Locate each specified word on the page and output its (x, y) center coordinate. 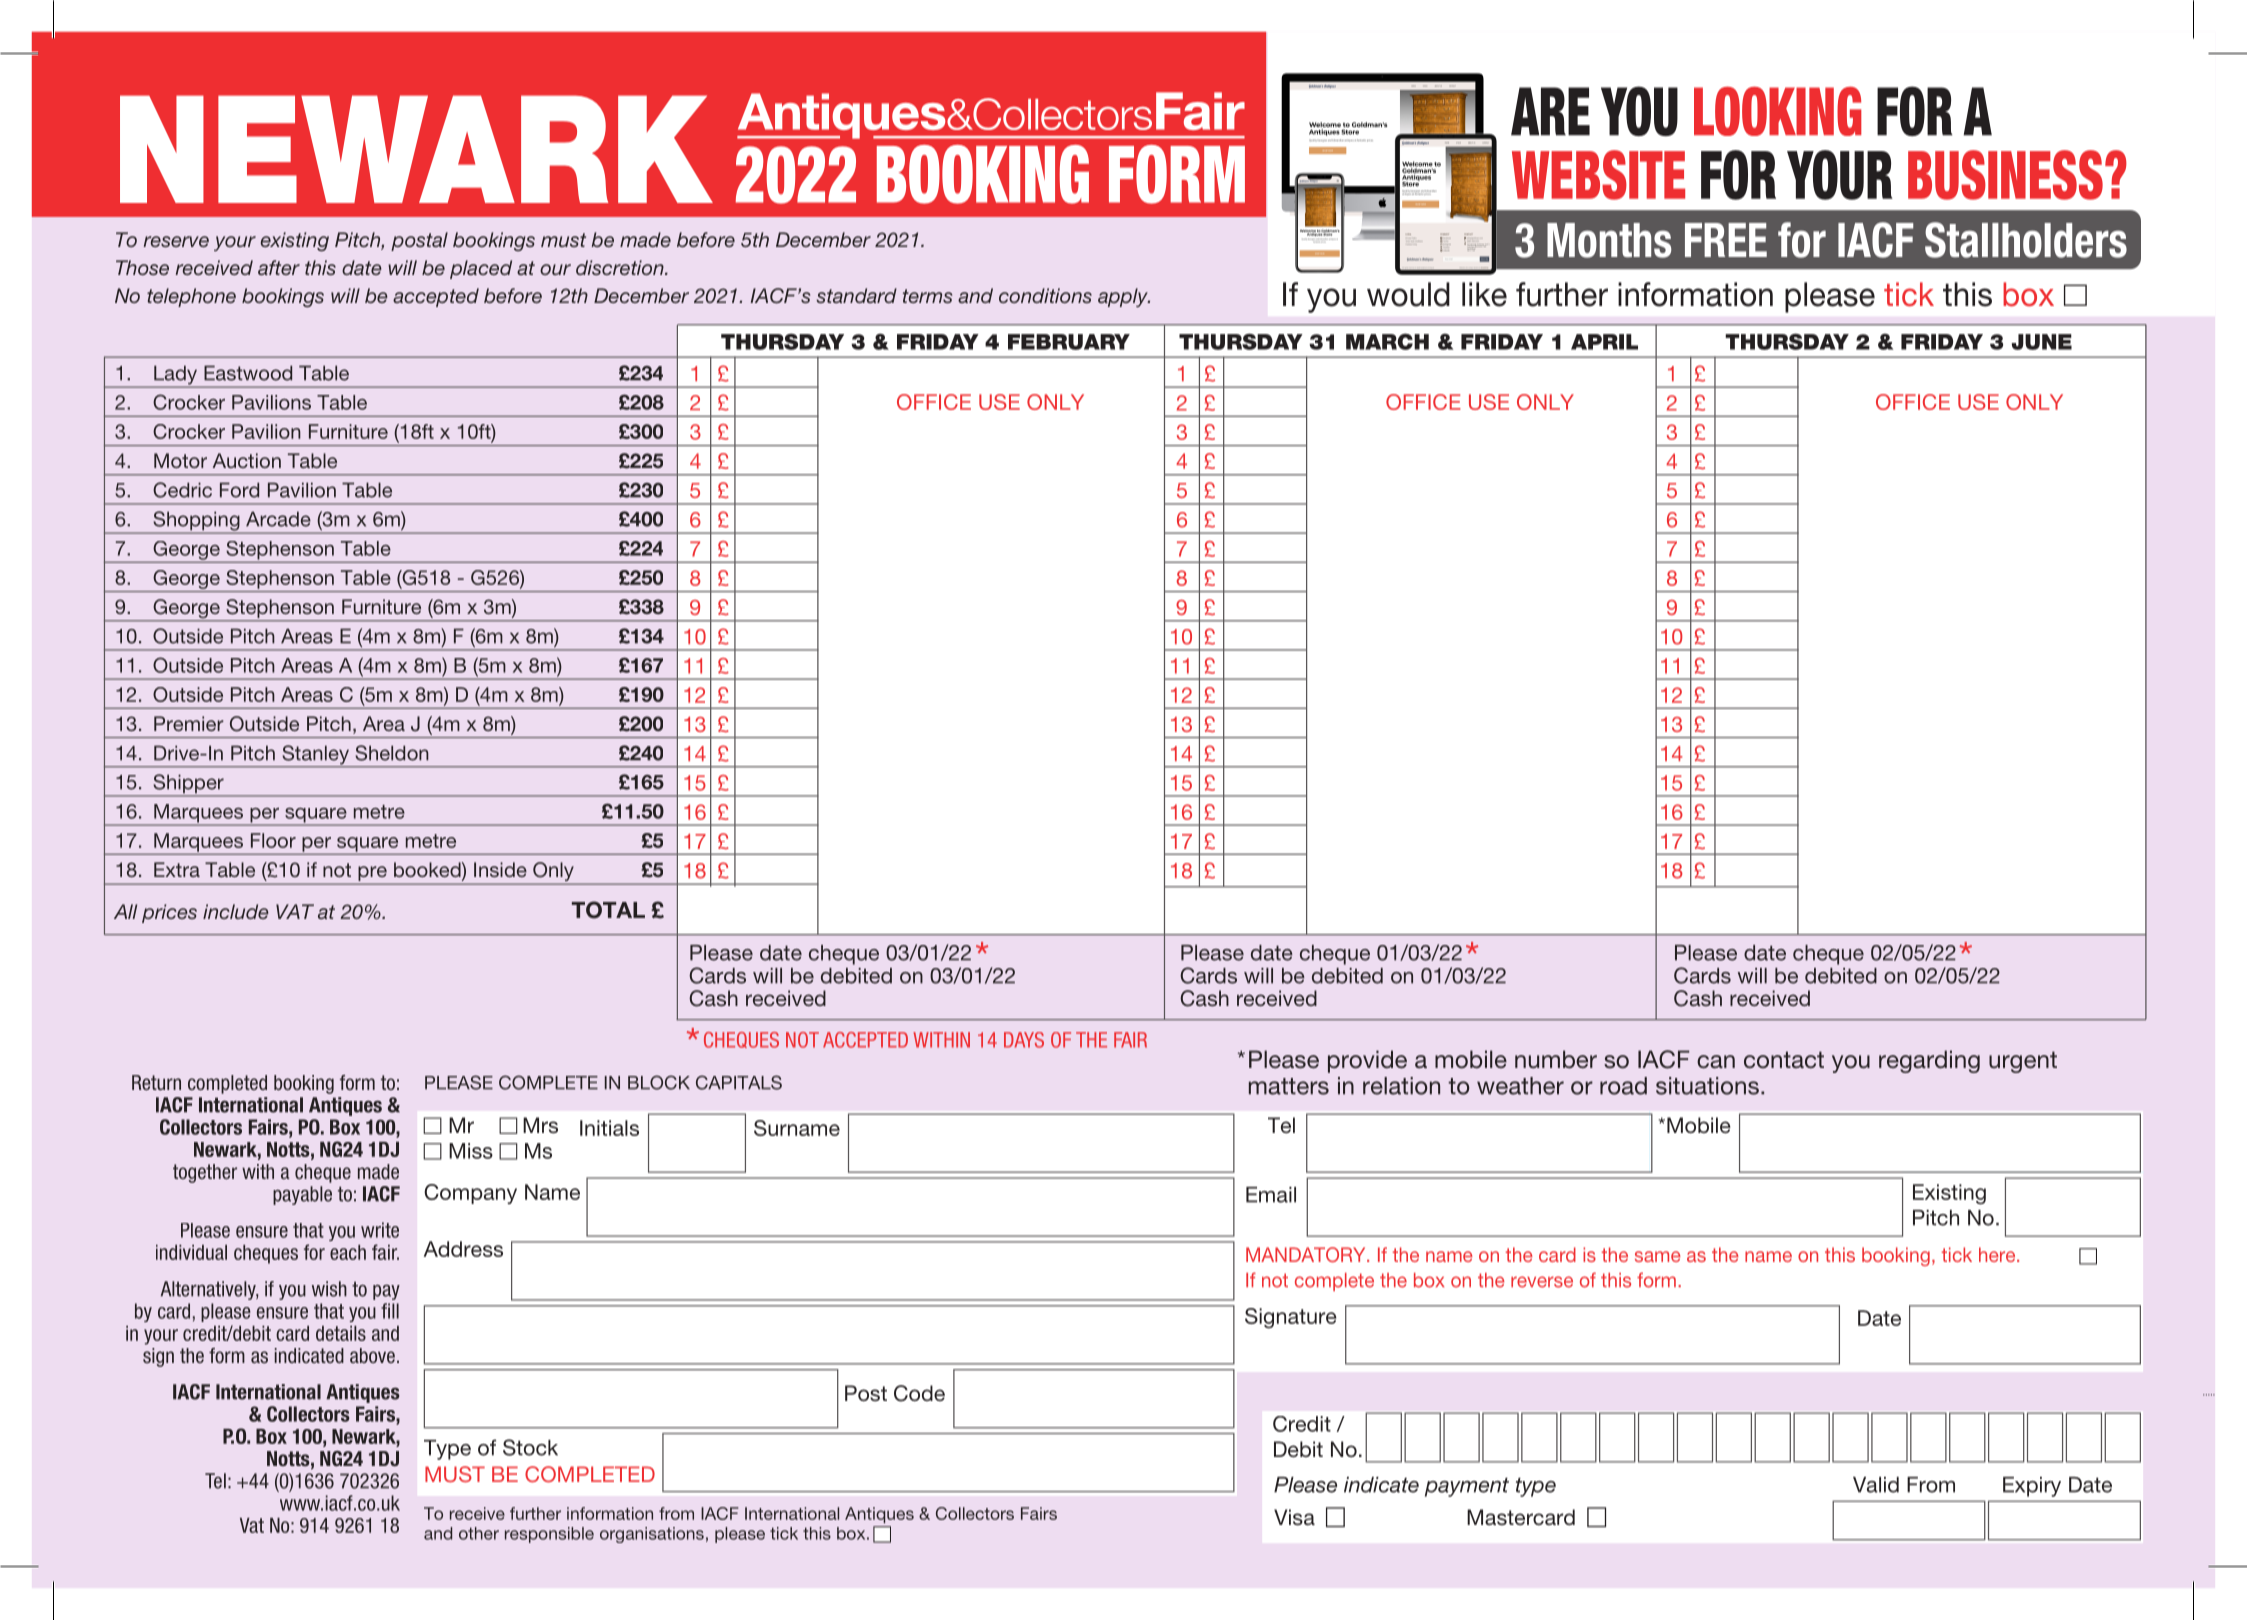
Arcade (278, 519)
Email (1271, 1195)
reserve (176, 241)
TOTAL (608, 910)
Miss (471, 1151)
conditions (1045, 295)
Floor (273, 840)
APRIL (1604, 342)
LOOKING (1778, 111)
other (479, 1533)
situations (1707, 1086)
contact (1784, 1060)
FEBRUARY (1069, 342)
